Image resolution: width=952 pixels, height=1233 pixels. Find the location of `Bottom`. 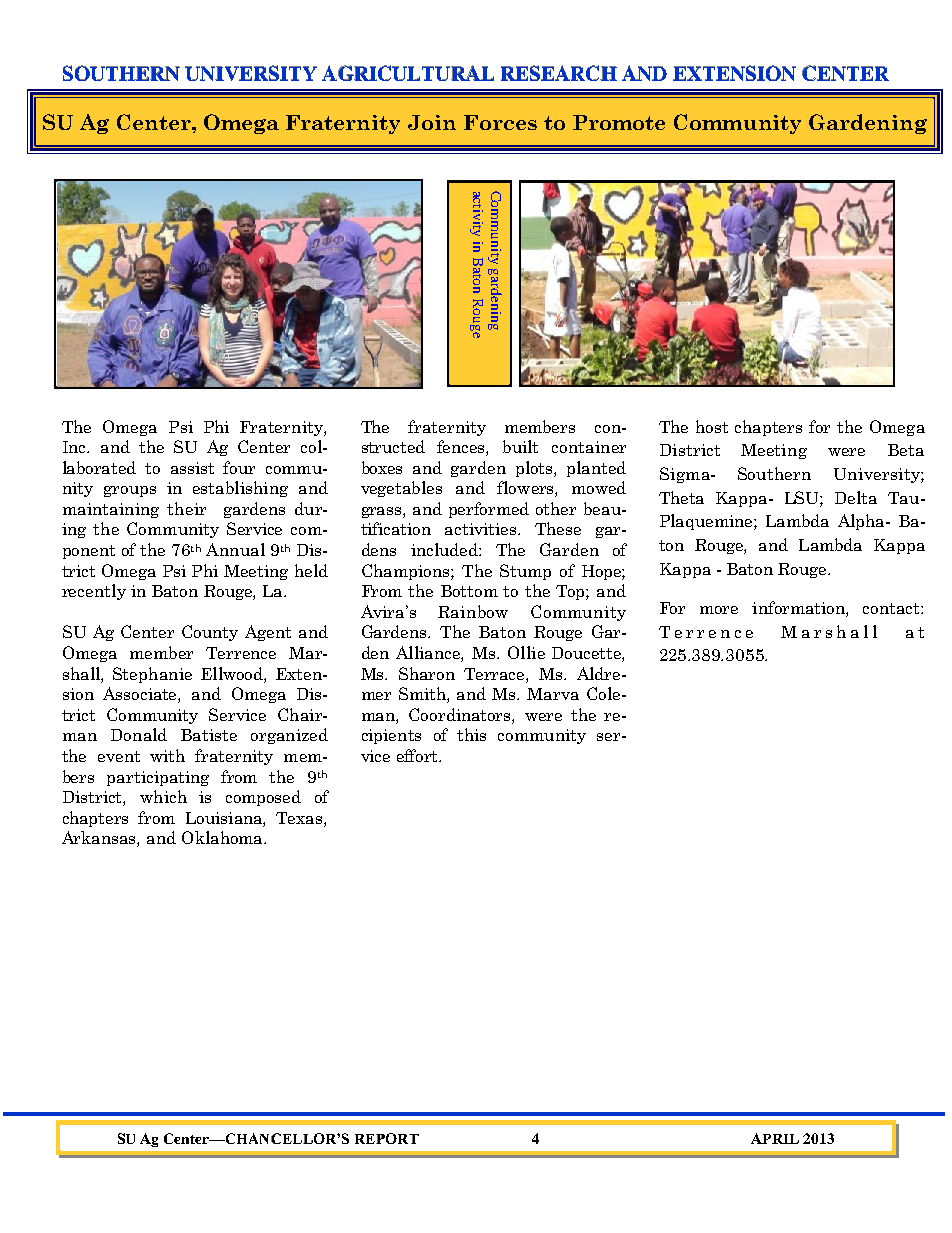

Bottom is located at coordinates (469, 591).
